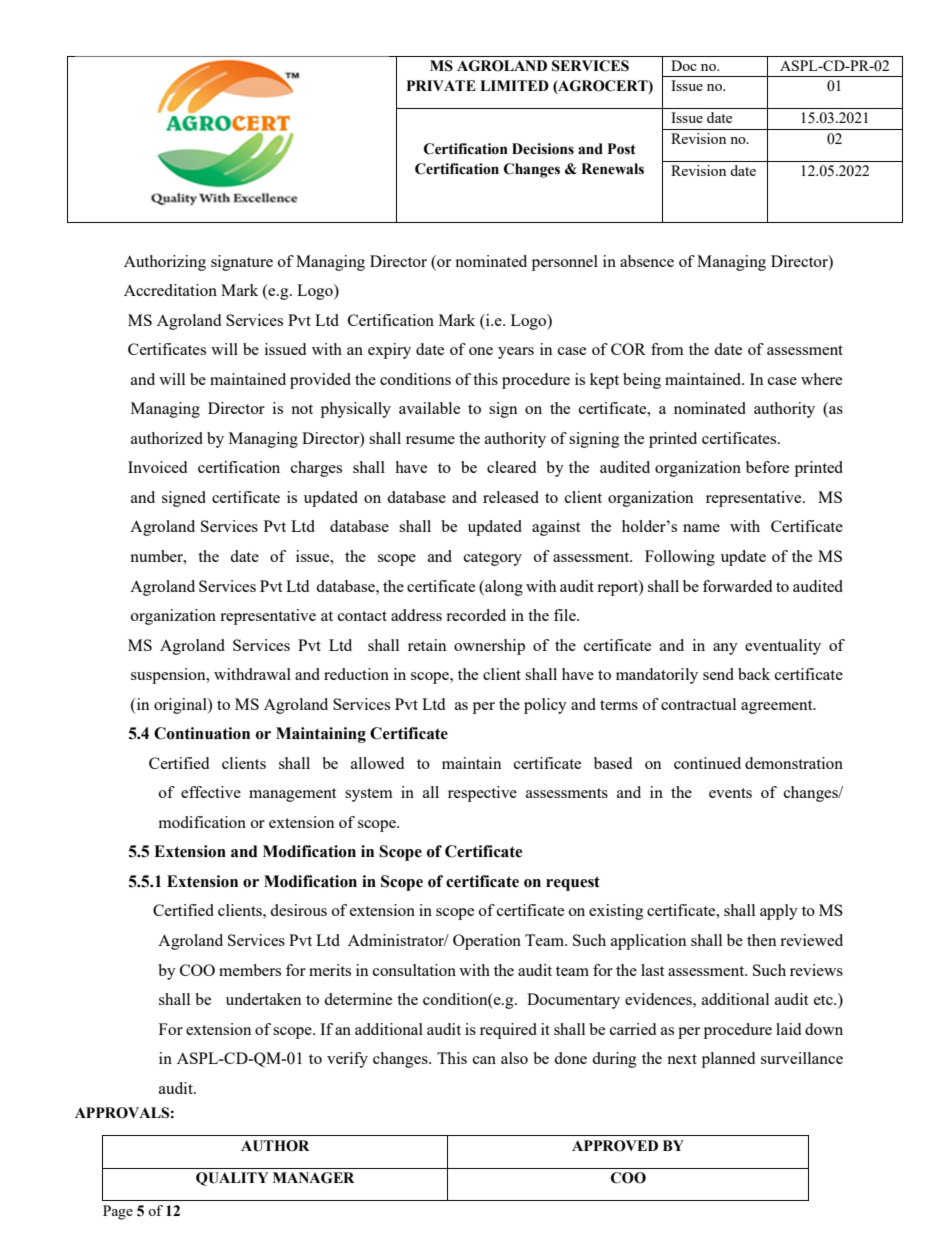 The height and width of the screenshot is (1233, 952). Describe the element at coordinates (232, 1179) in the screenshot. I see `QUALITY` at that location.
